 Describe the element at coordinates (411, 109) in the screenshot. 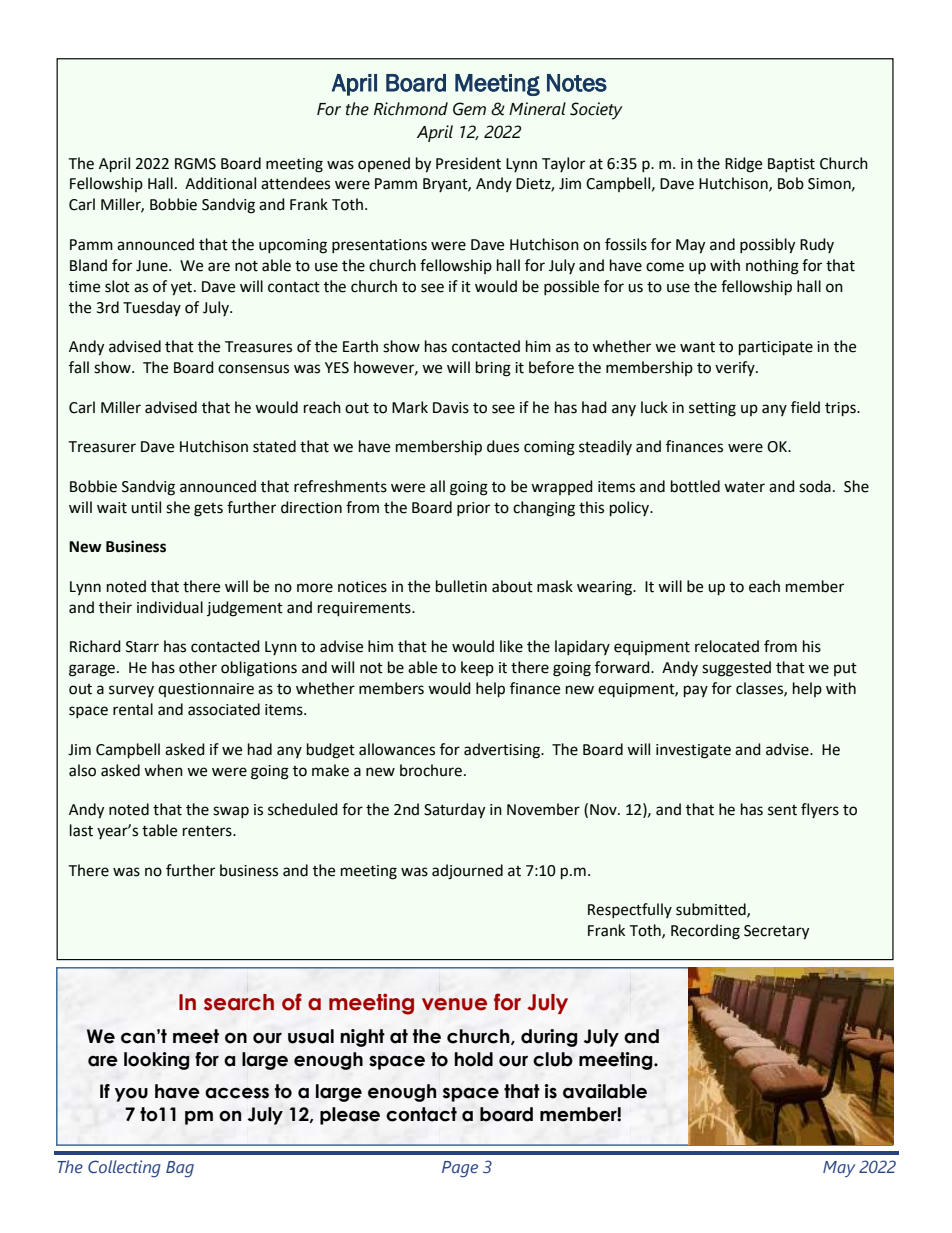

I see `Richmond` at that location.
